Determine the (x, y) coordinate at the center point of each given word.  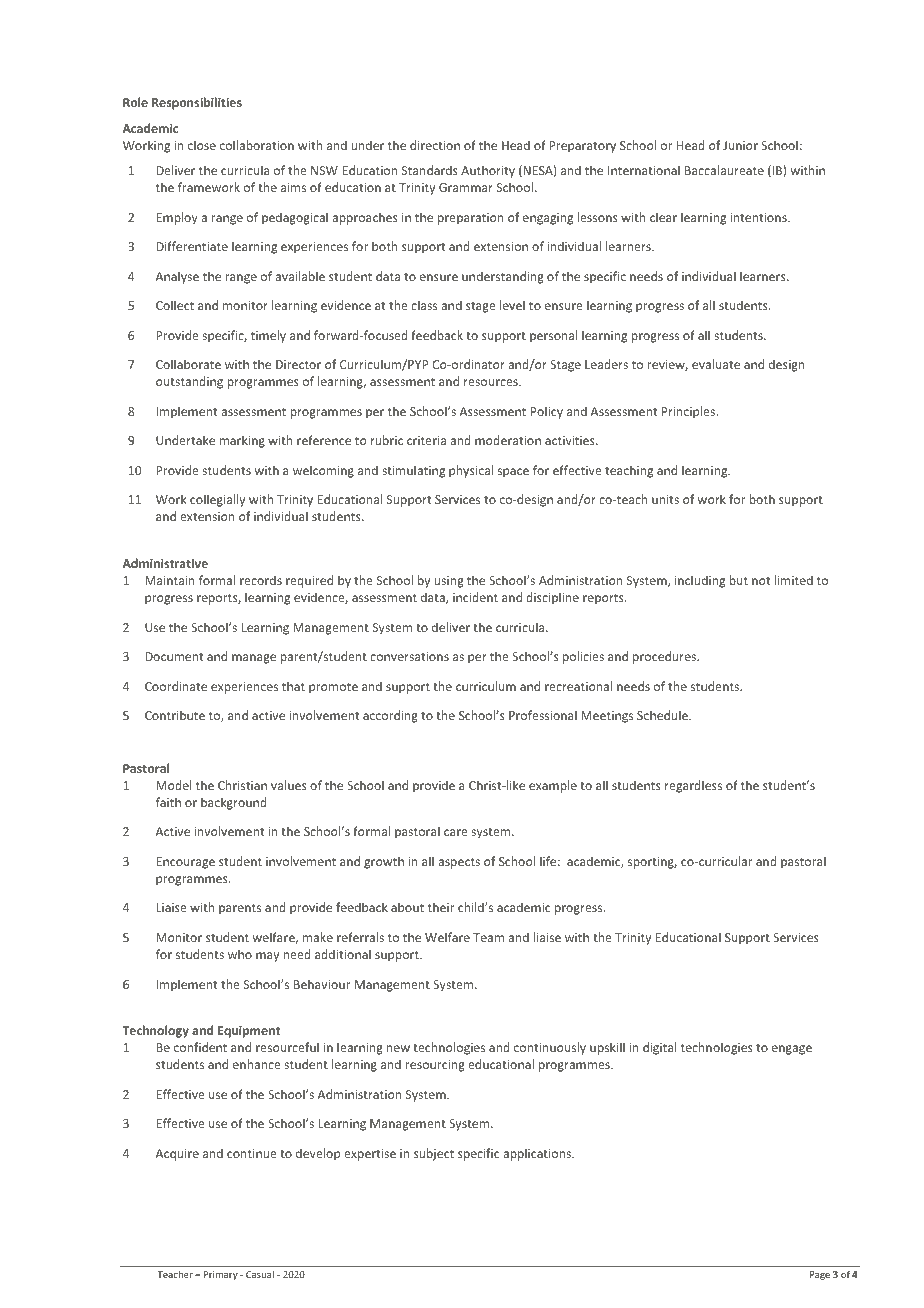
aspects (459, 863)
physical (471, 471)
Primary (221, 1275)
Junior (740, 145)
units (665, 499)
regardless (693, 786)
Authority (488, 171)
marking (242, 441)
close (202, 145)
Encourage (185, 863)
